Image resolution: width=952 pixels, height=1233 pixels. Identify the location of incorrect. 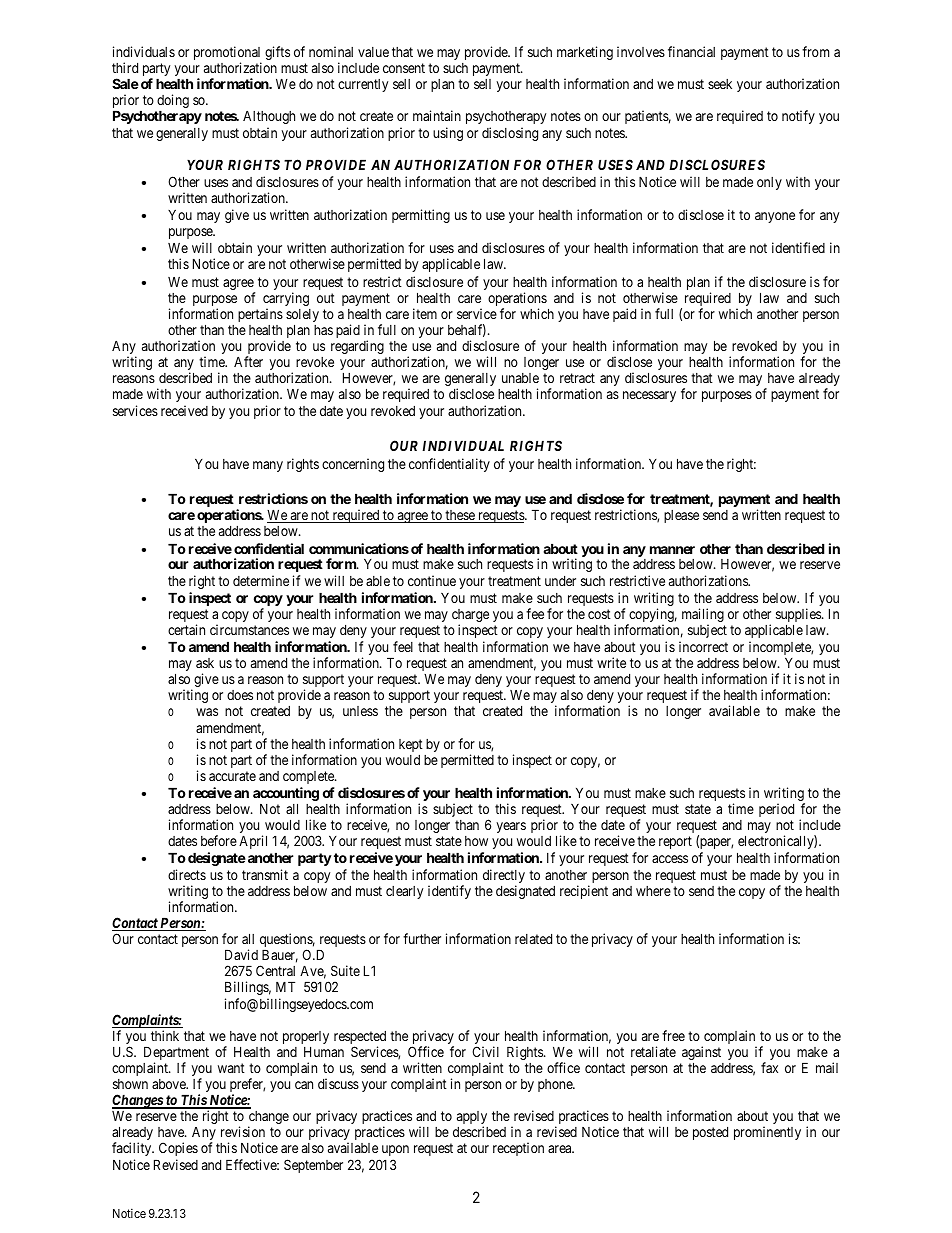
(703, 646).
